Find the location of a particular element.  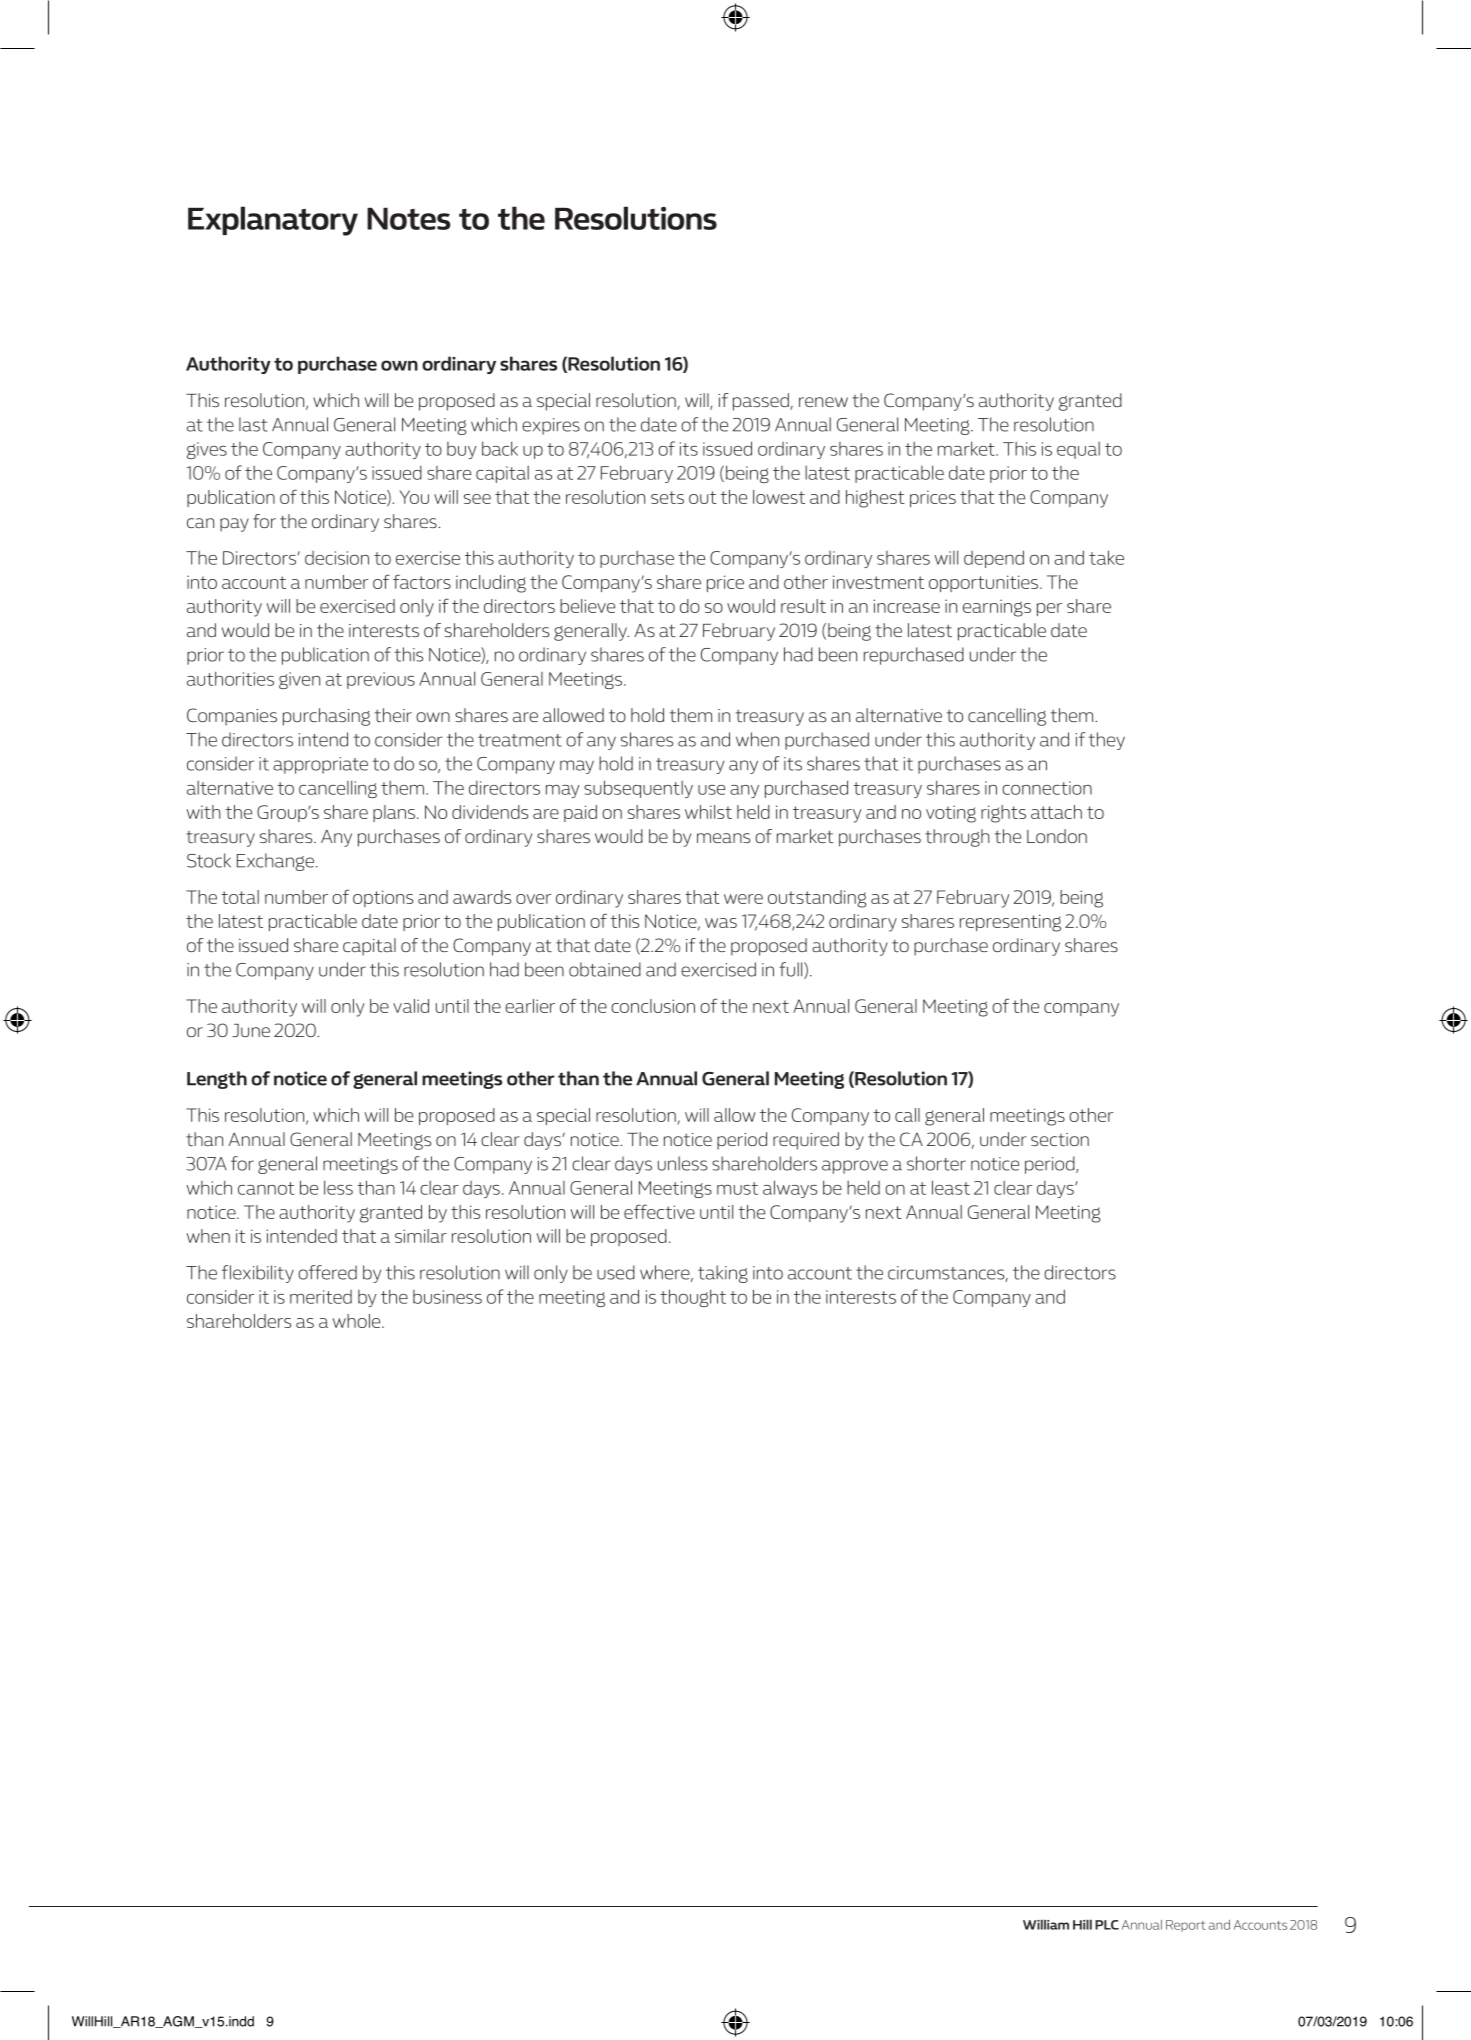

thought is located at coordinates (693, 1298).
